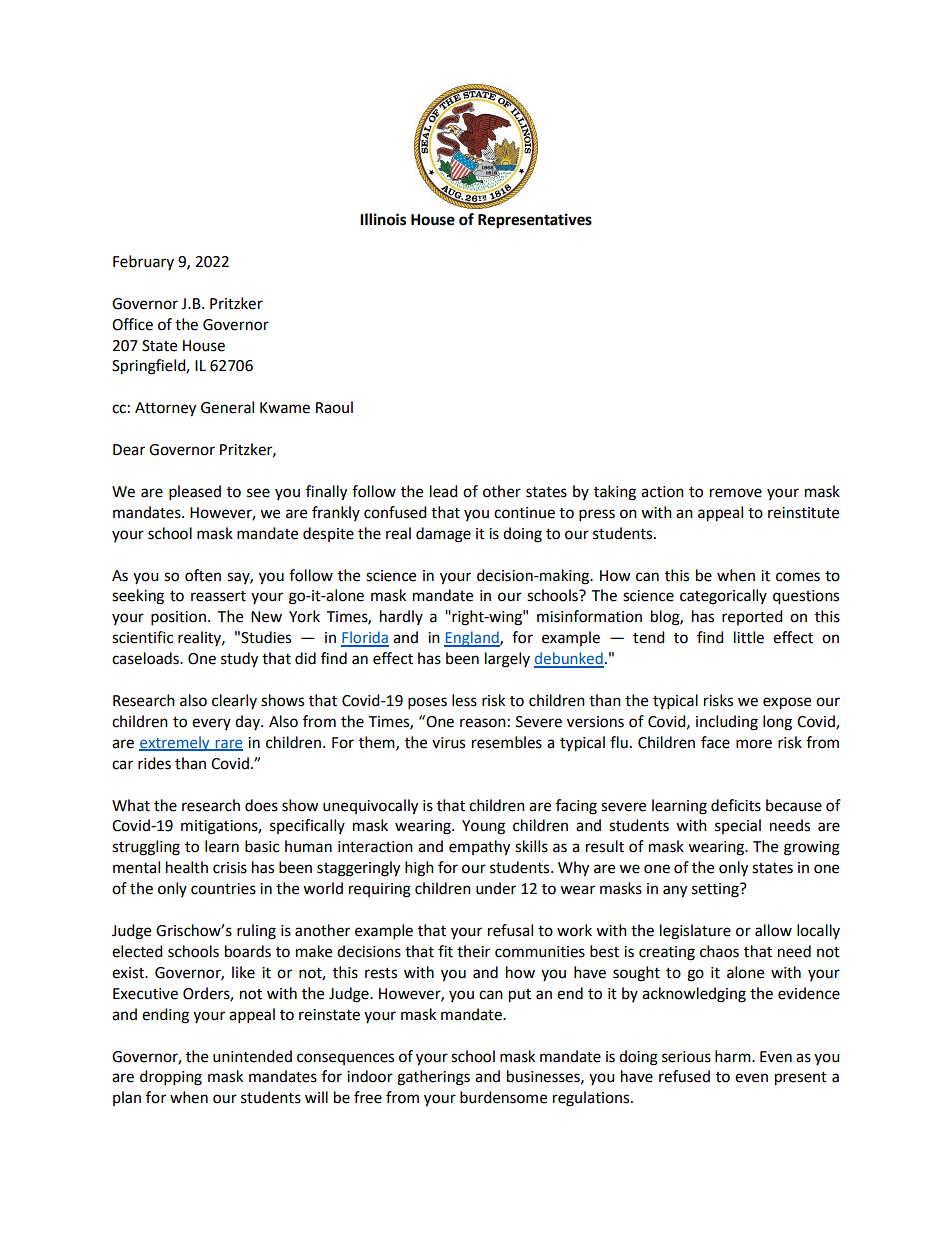  What do you see at coordinates (195, 493) in the image?
I see `pleased` at bounding box center [195, 493].
